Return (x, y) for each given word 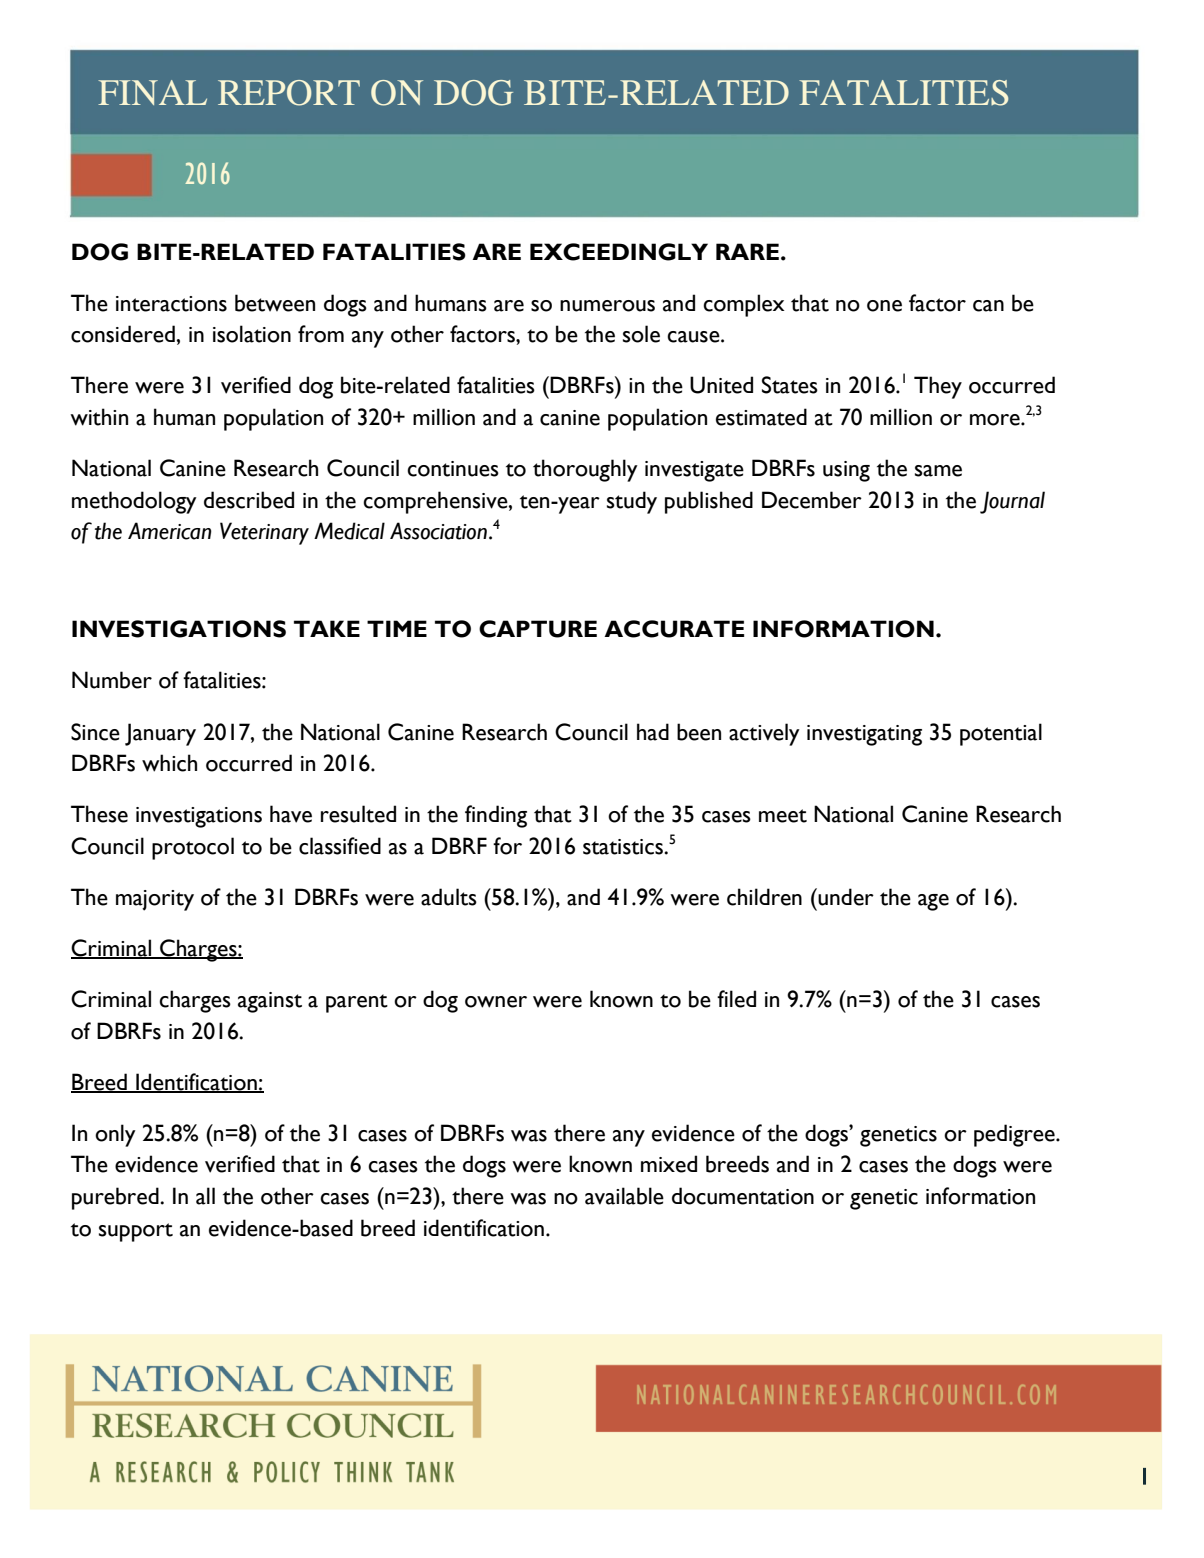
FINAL (152, 92)
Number (112, 680)
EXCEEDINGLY (619, 252)
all (205, 1196)
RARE (747, 251)
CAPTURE (538, 629)
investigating (864, 735)
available (624, 1196)
